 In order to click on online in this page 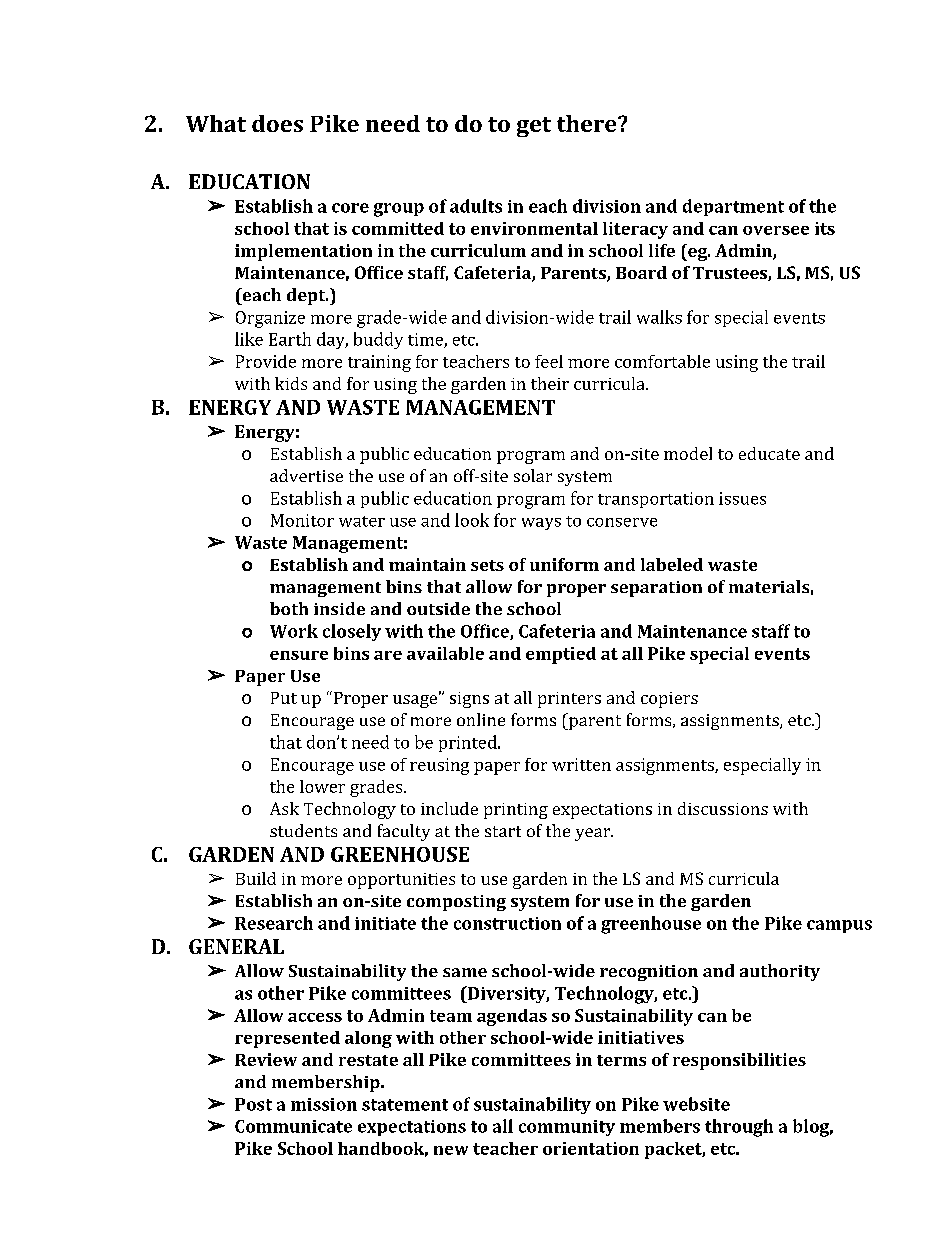, I will do `click(481, 719)`.
